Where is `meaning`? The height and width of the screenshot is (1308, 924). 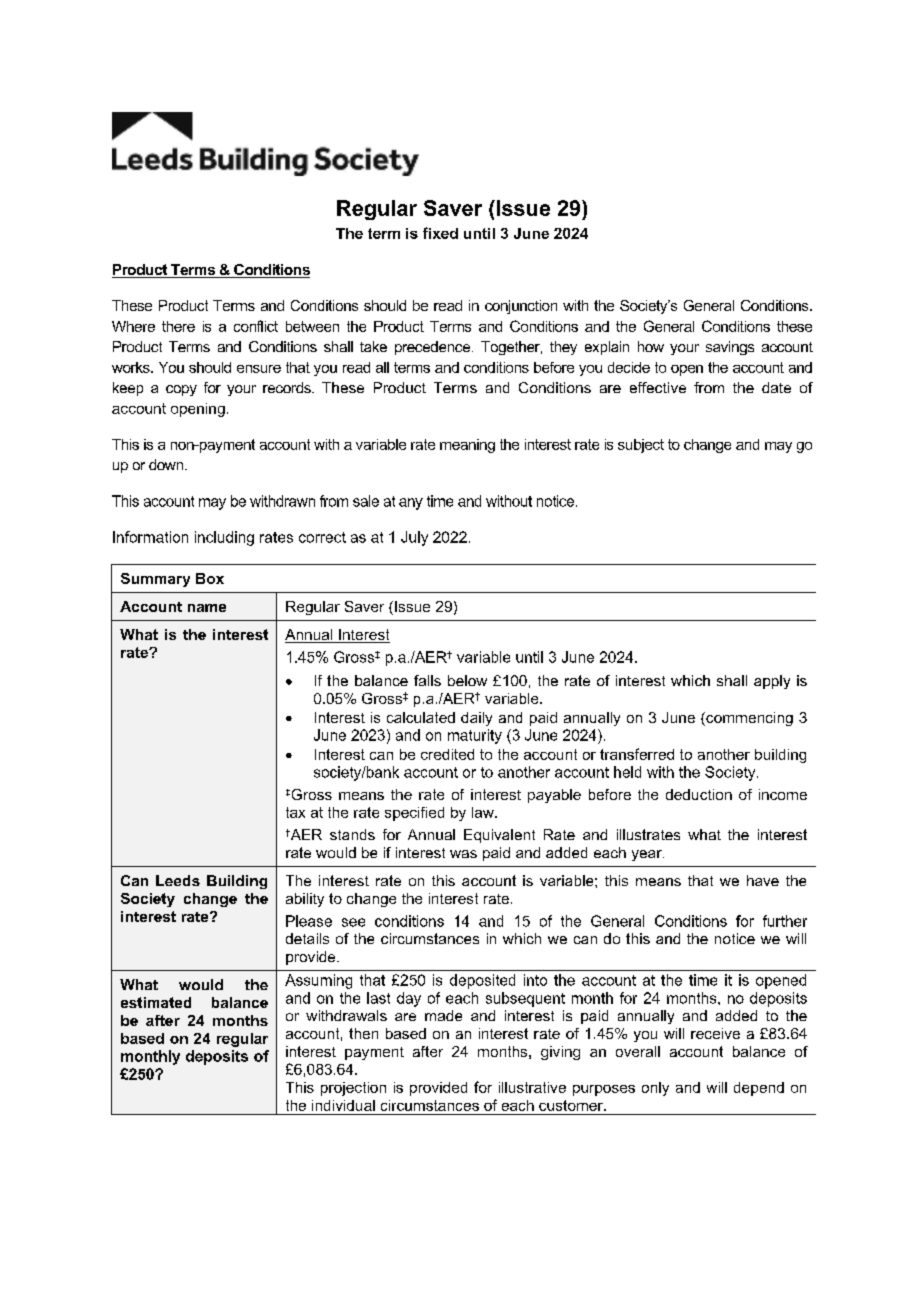
meaning is located at coordinates (467, 446).
